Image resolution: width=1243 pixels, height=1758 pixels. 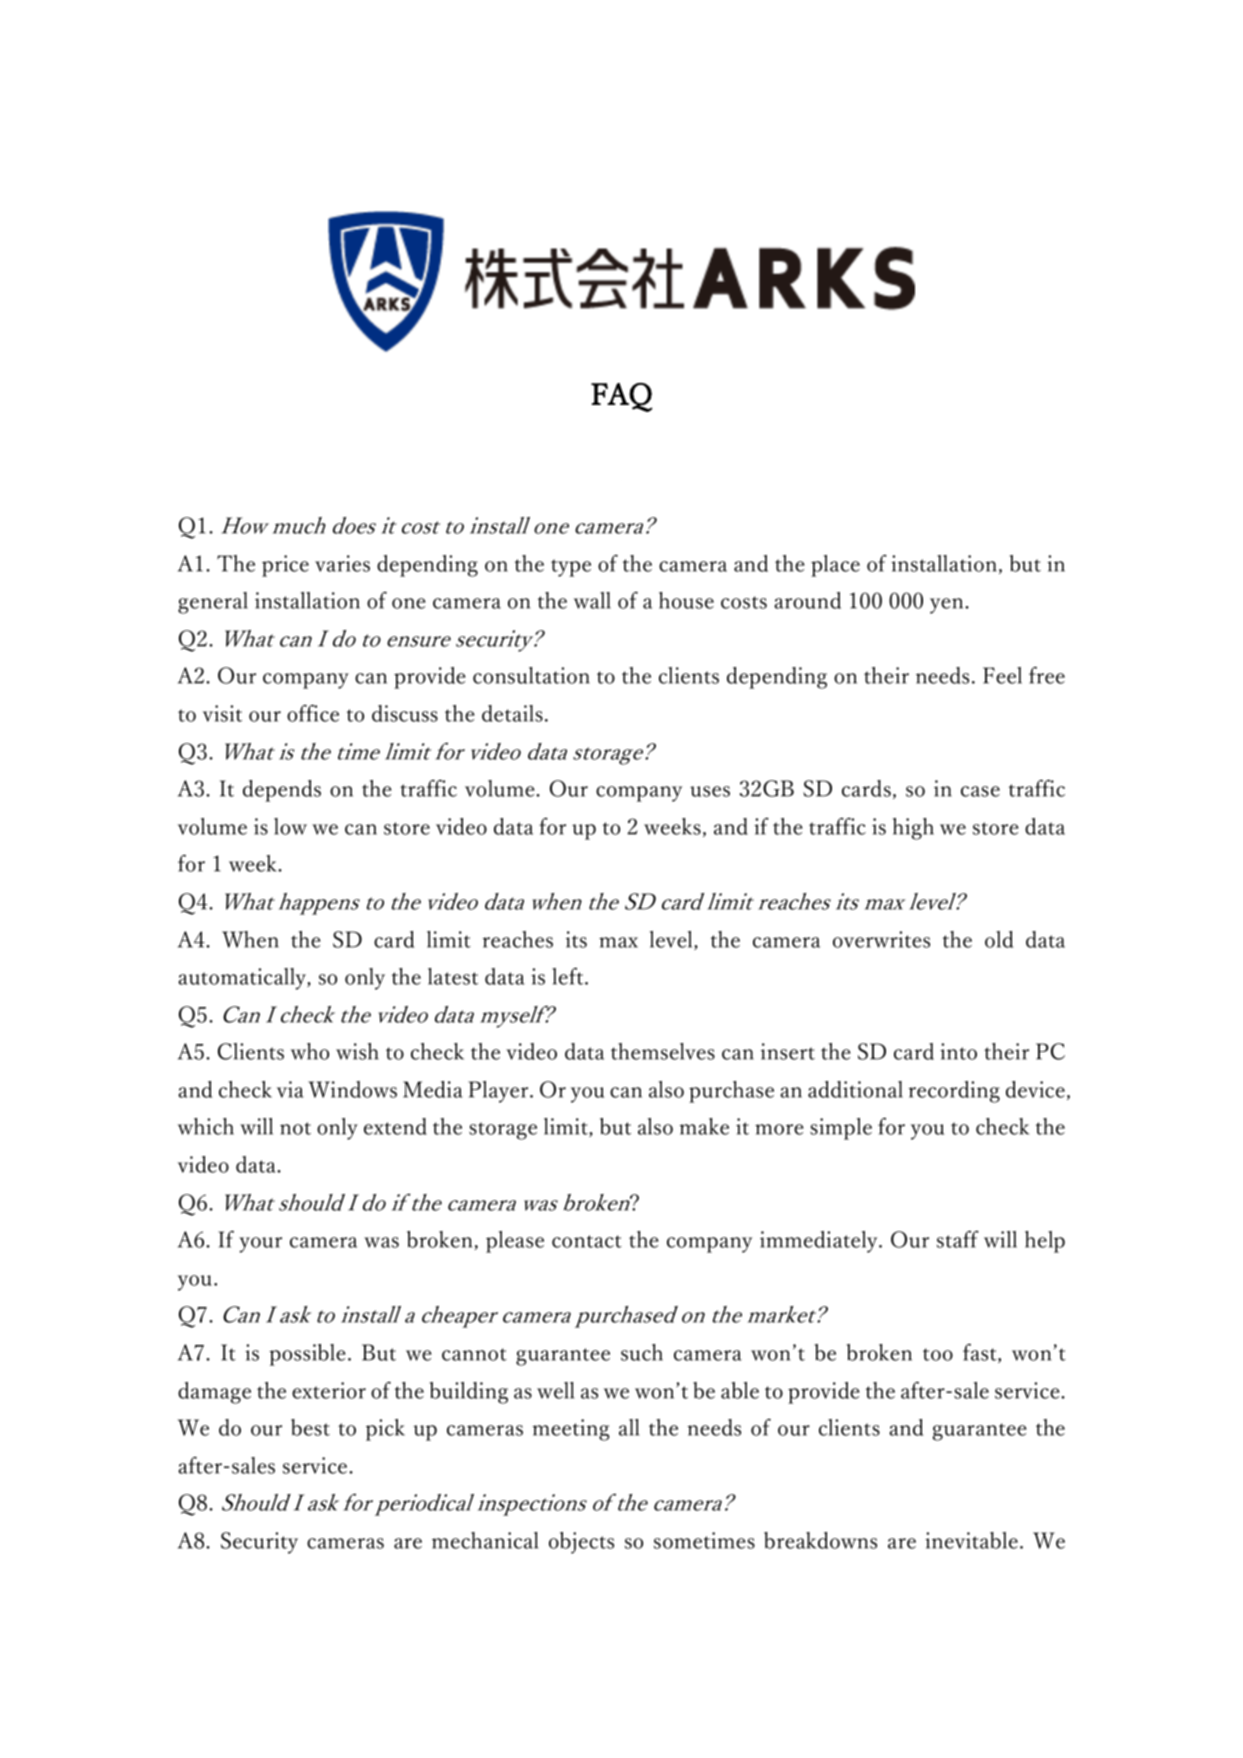 What do you see at coordinates (342, 563) in the page?
I see `varies` at bounding box center [342, 563].
